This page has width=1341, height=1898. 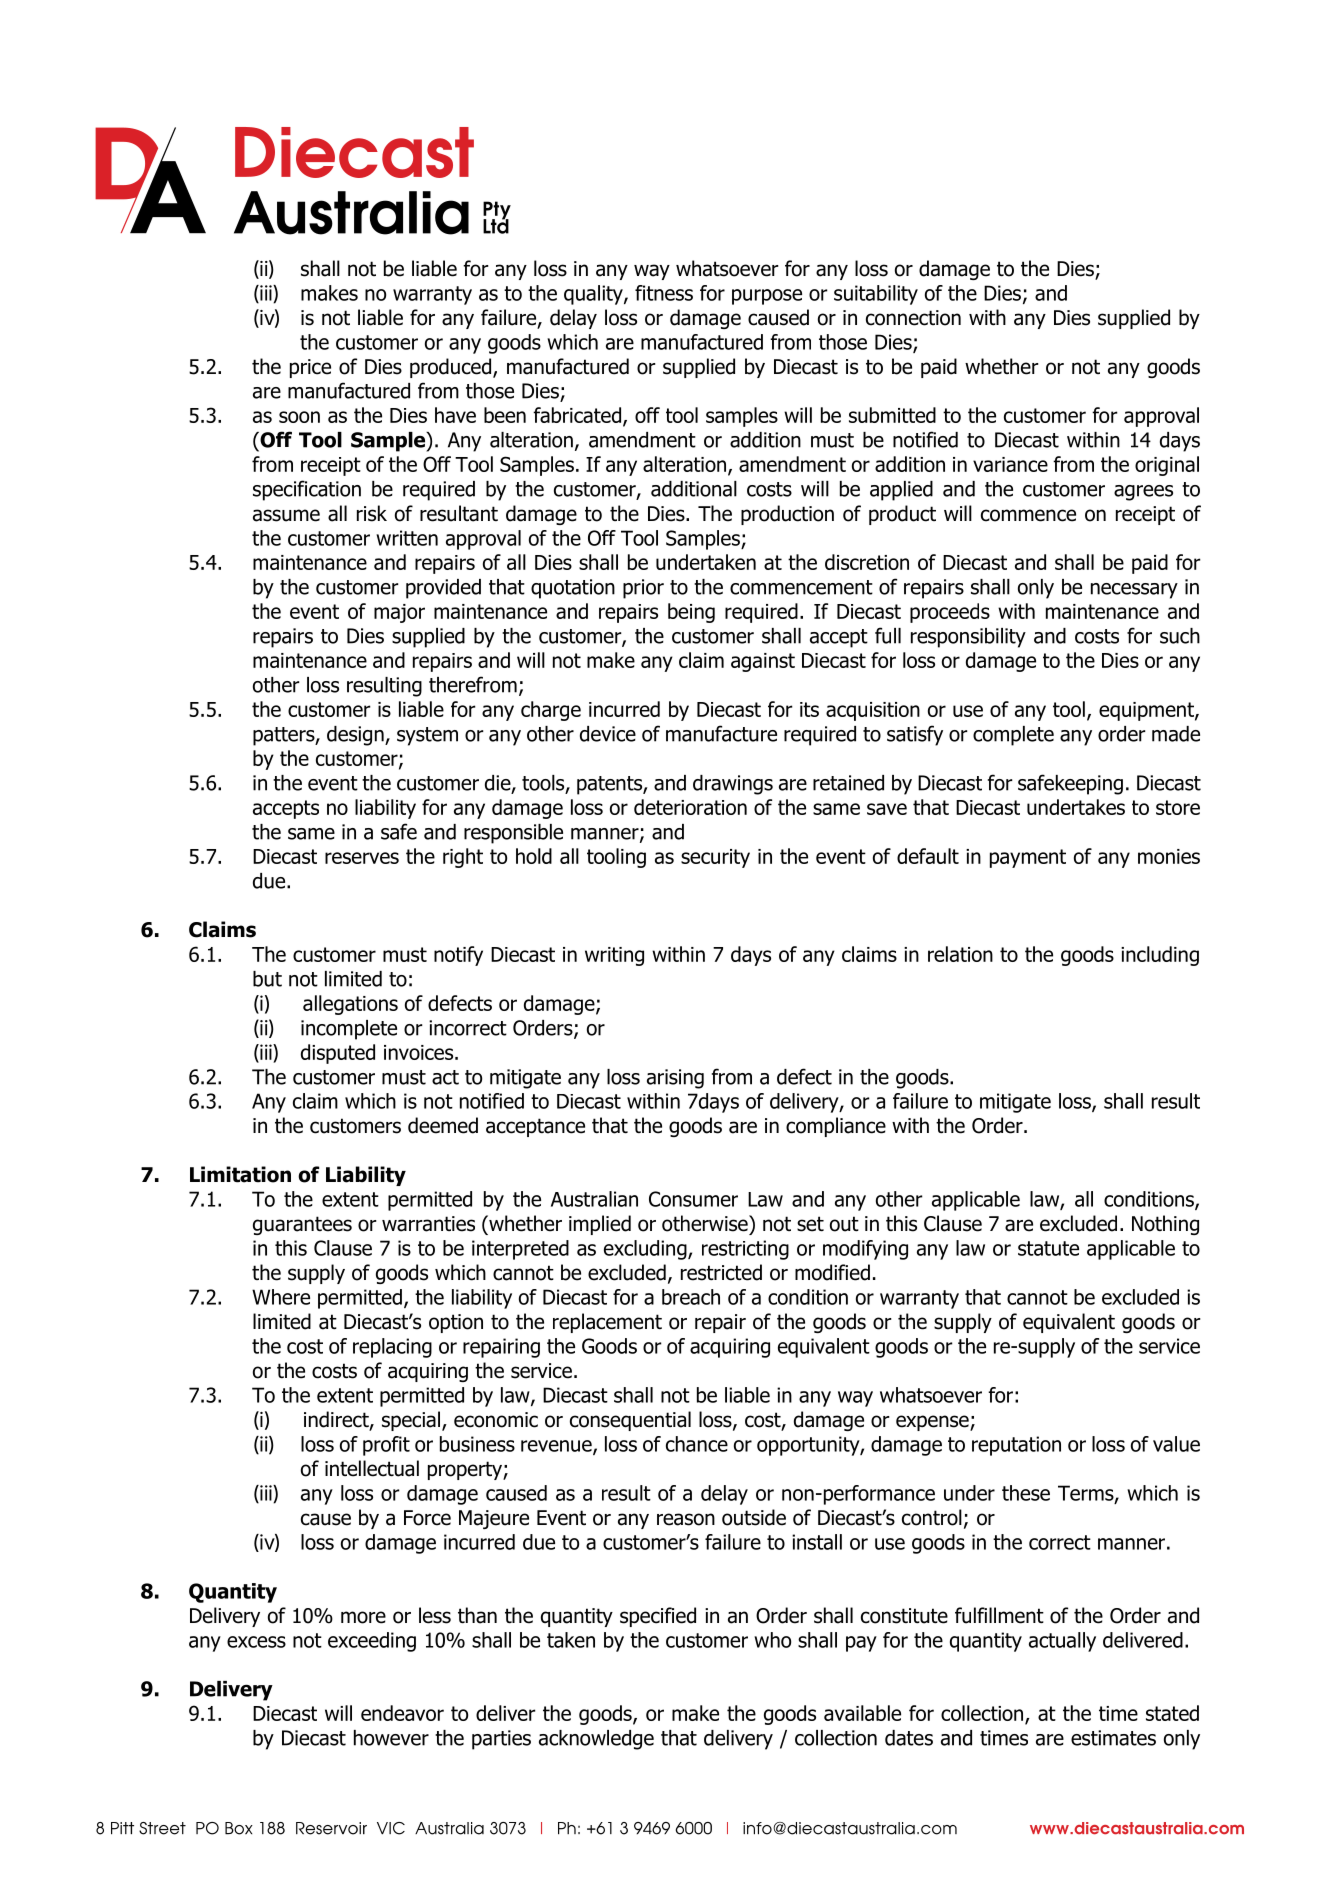 I want to click on connection, so click(x=913, y=318).
